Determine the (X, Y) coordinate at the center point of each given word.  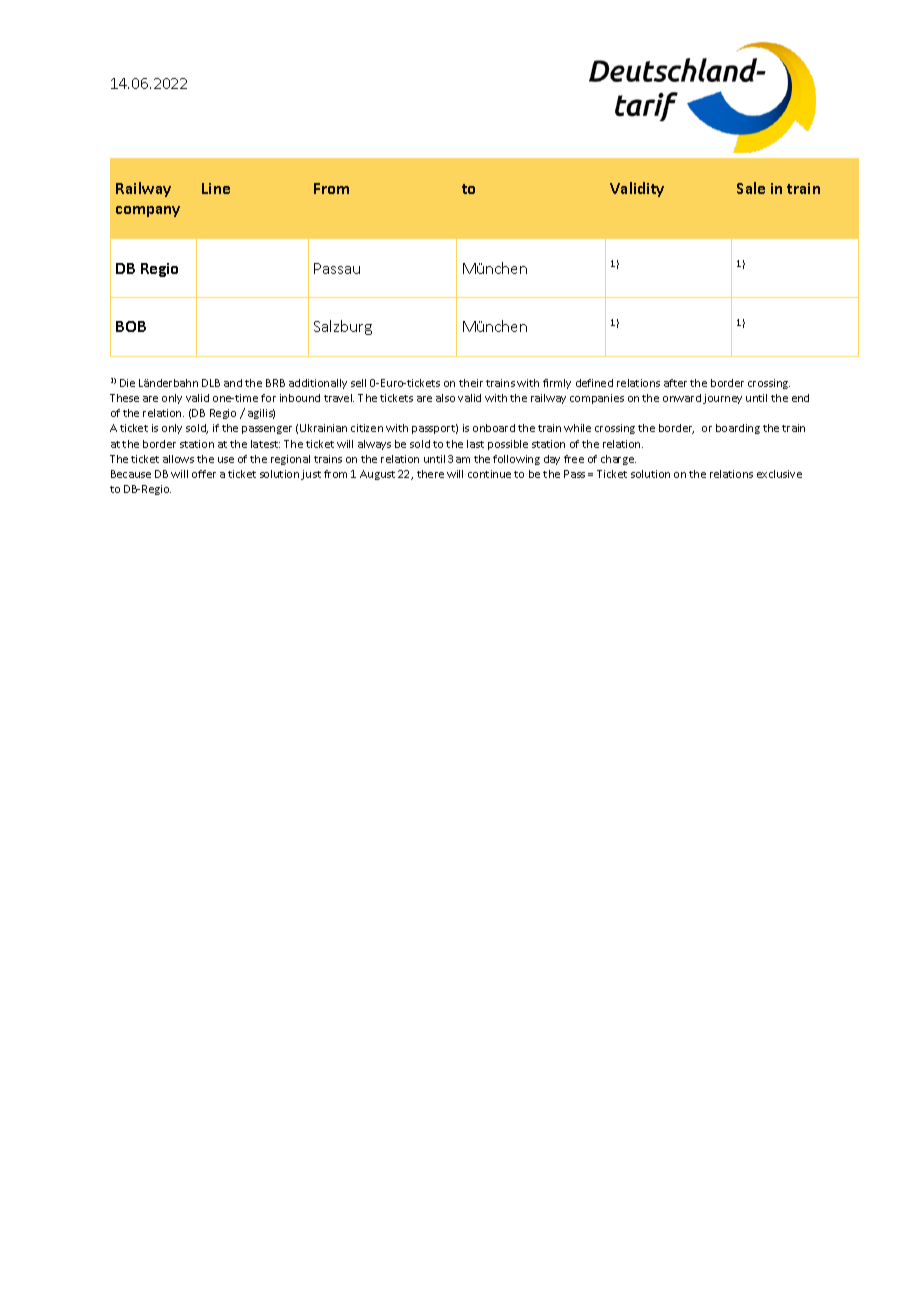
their (471, 383)
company (148, 211)
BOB (131, 326)
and (233, 383)
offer (204, 474)
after (675, 383)
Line (216, 188)
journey (722, 399)
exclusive (779, 474)
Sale (751, 188)
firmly (557, 384)
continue (489, 474)
